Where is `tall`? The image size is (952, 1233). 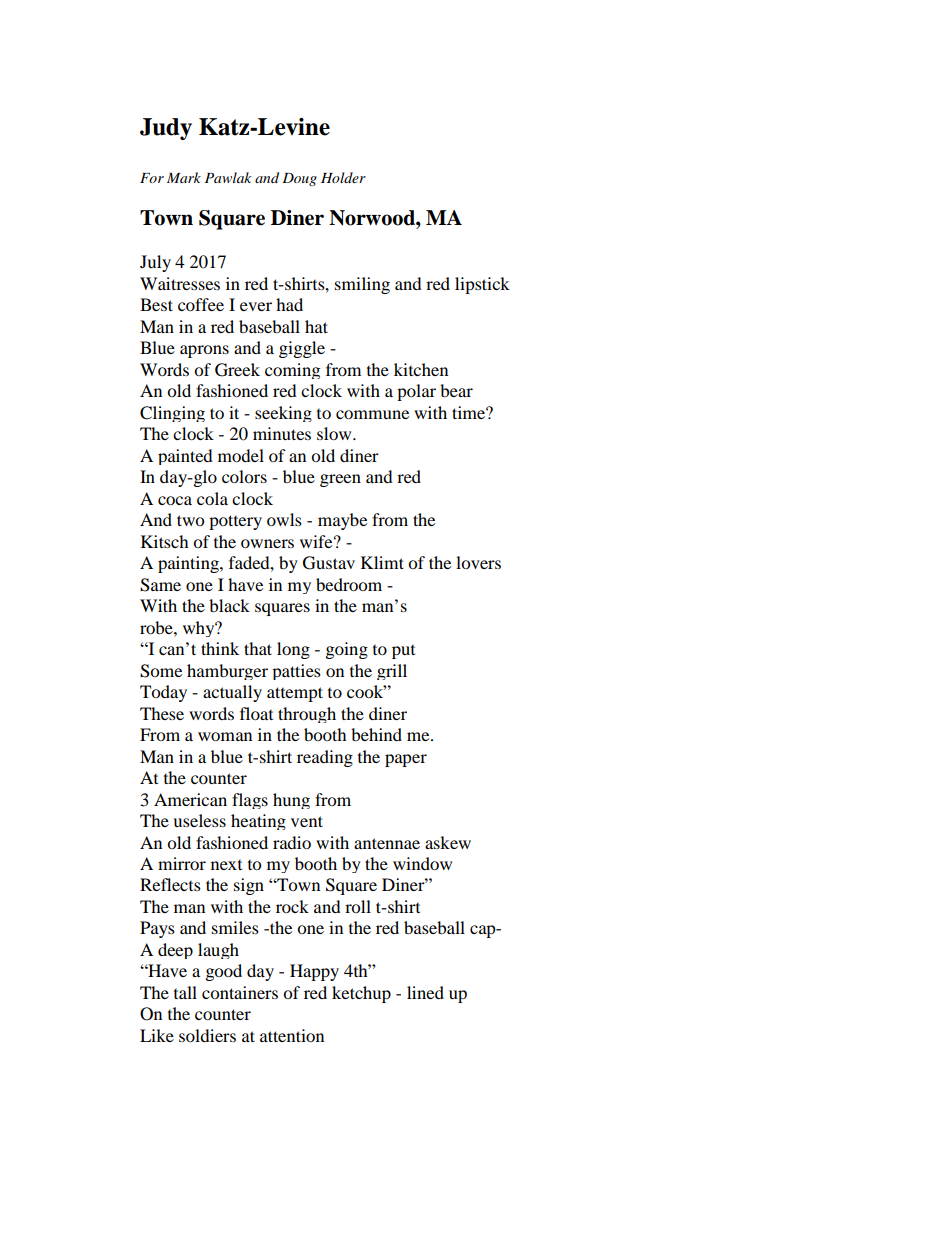
tall is located at coordinates (185, 992).
